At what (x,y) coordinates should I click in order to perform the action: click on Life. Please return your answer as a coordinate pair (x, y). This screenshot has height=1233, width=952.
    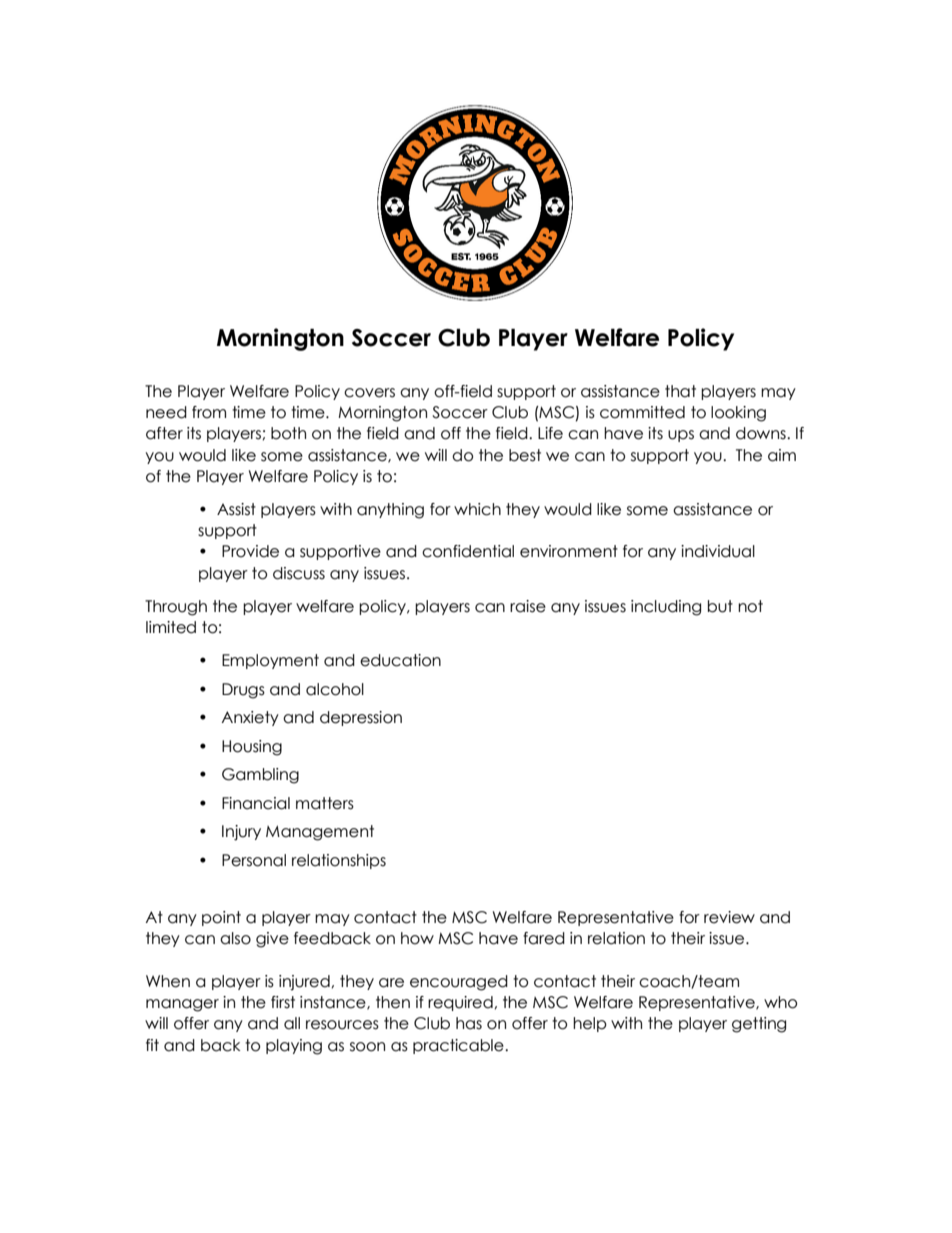
    Looking at the image, I should click on (550, 433).
